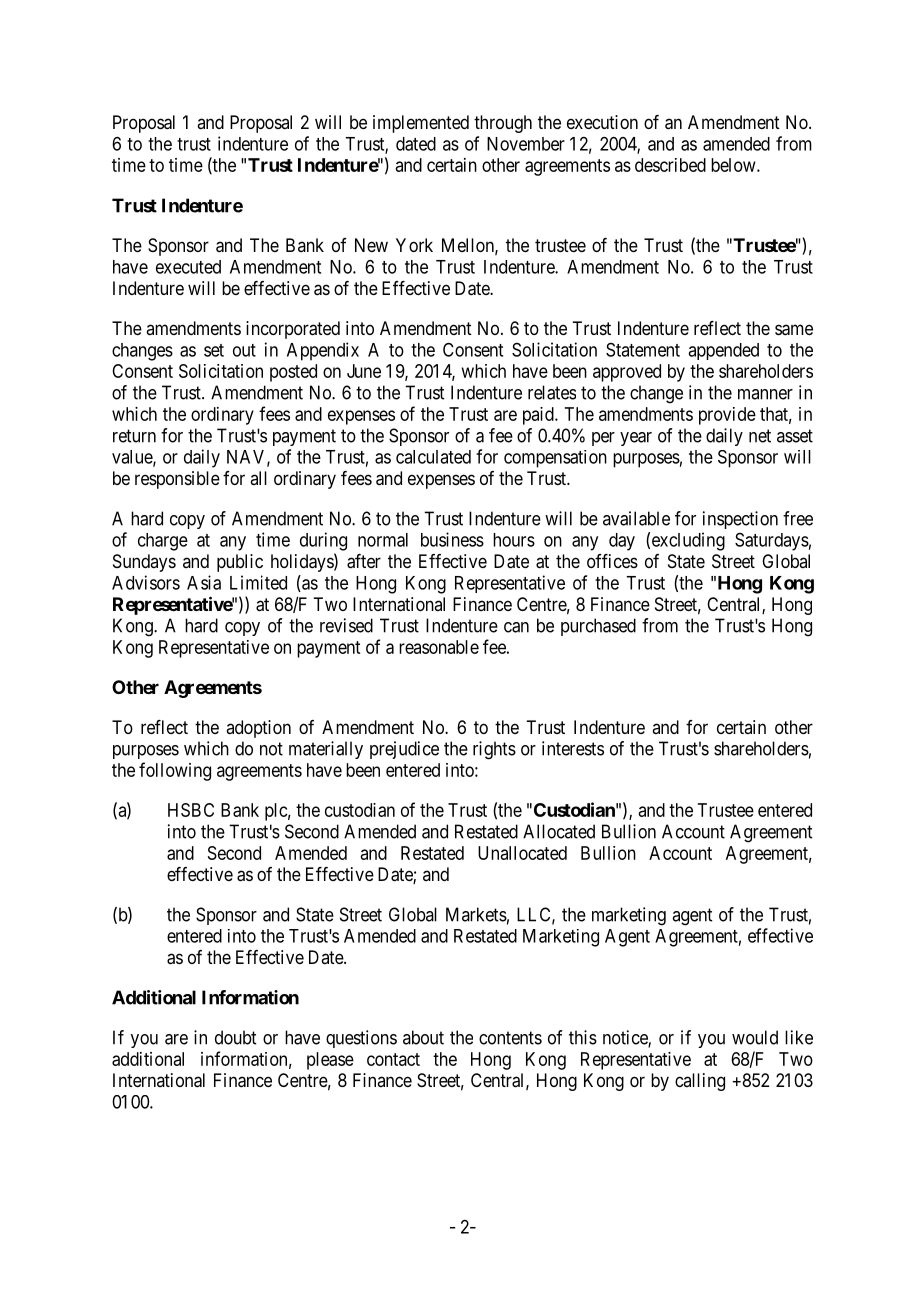  Describe the element at coordinates (755, 1037) in the image. I see `would` at that location.
